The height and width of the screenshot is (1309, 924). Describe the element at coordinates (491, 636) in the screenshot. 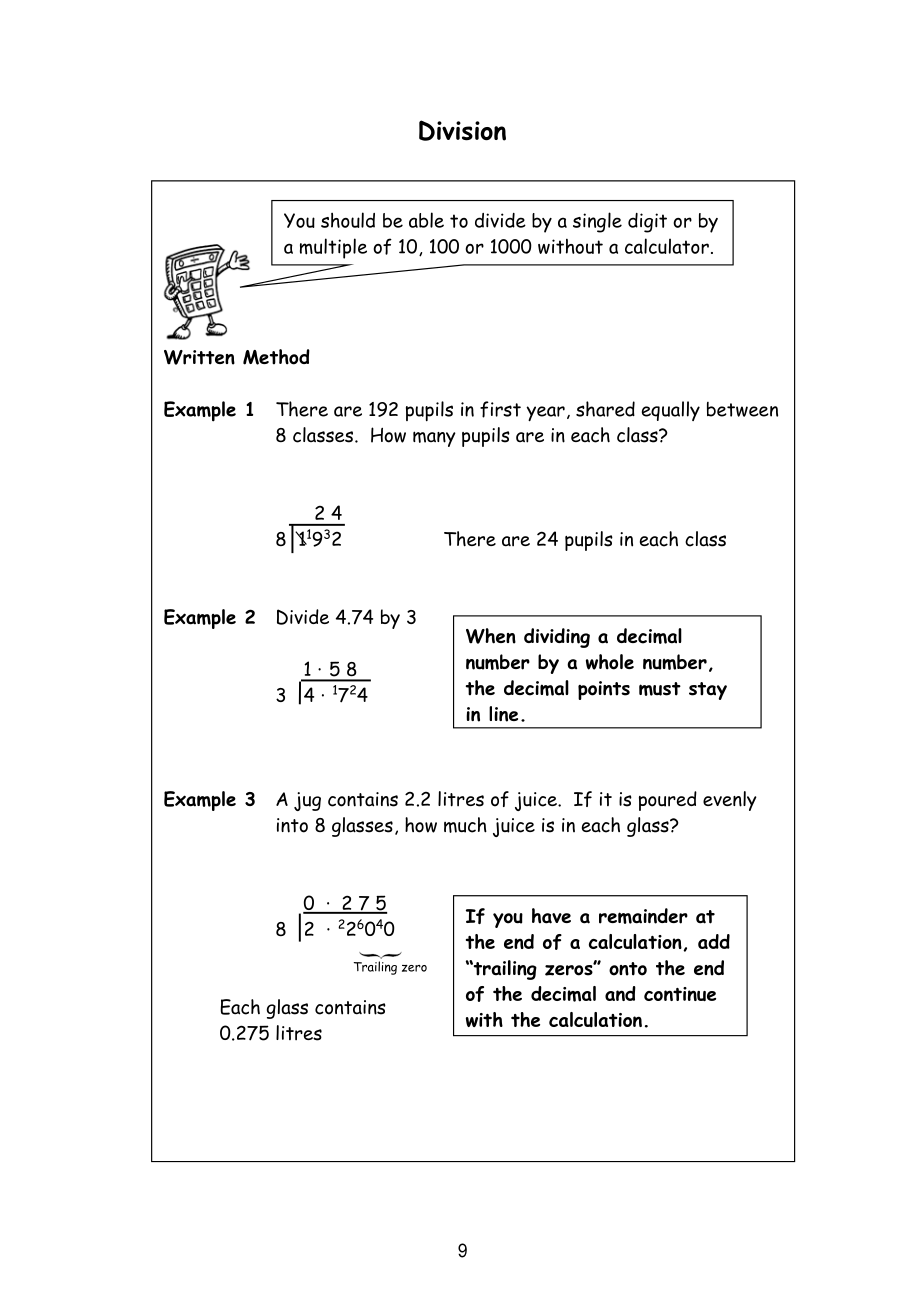

I see `When` at that location.
